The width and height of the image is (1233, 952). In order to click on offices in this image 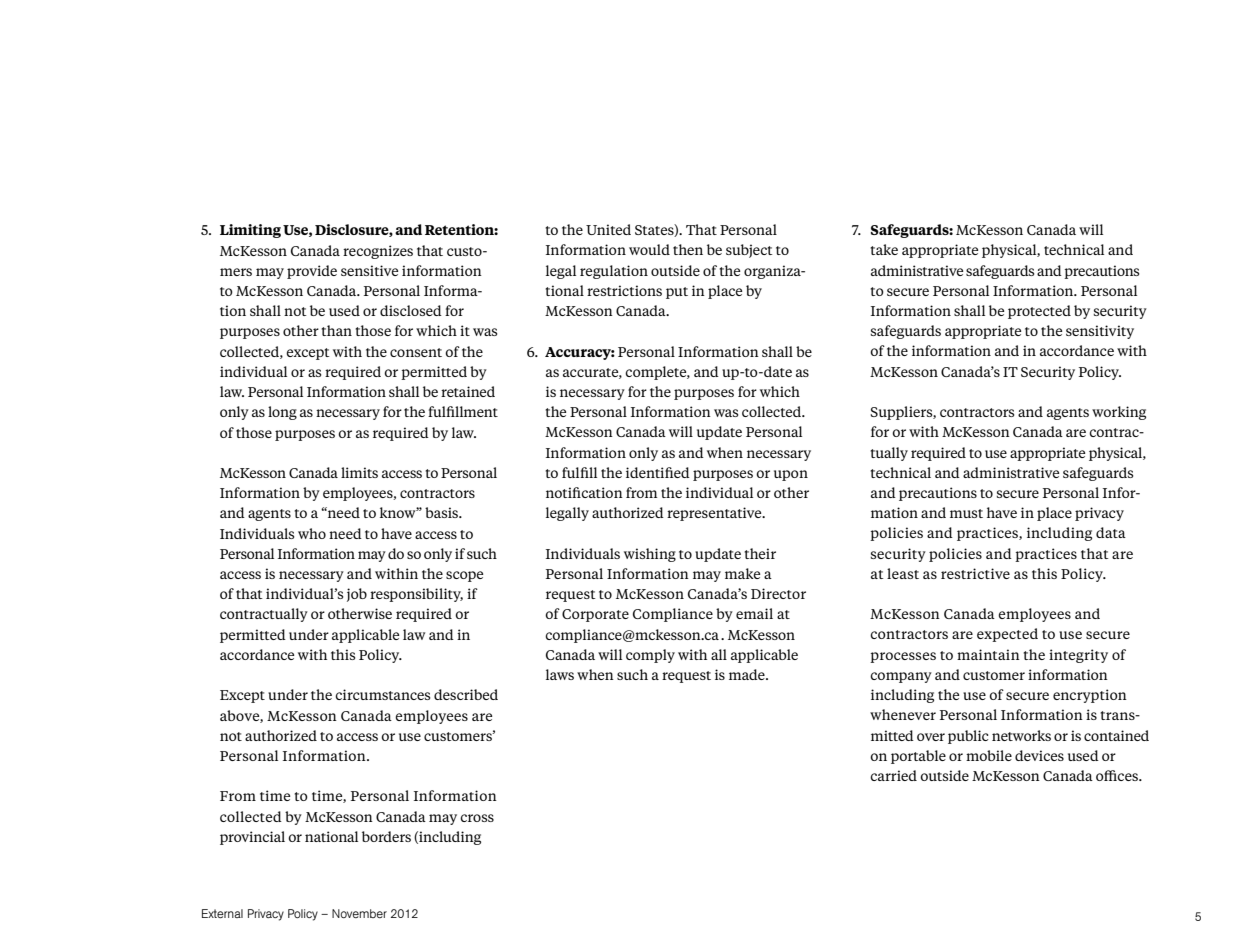, I will do `click(1118, 775)`.
